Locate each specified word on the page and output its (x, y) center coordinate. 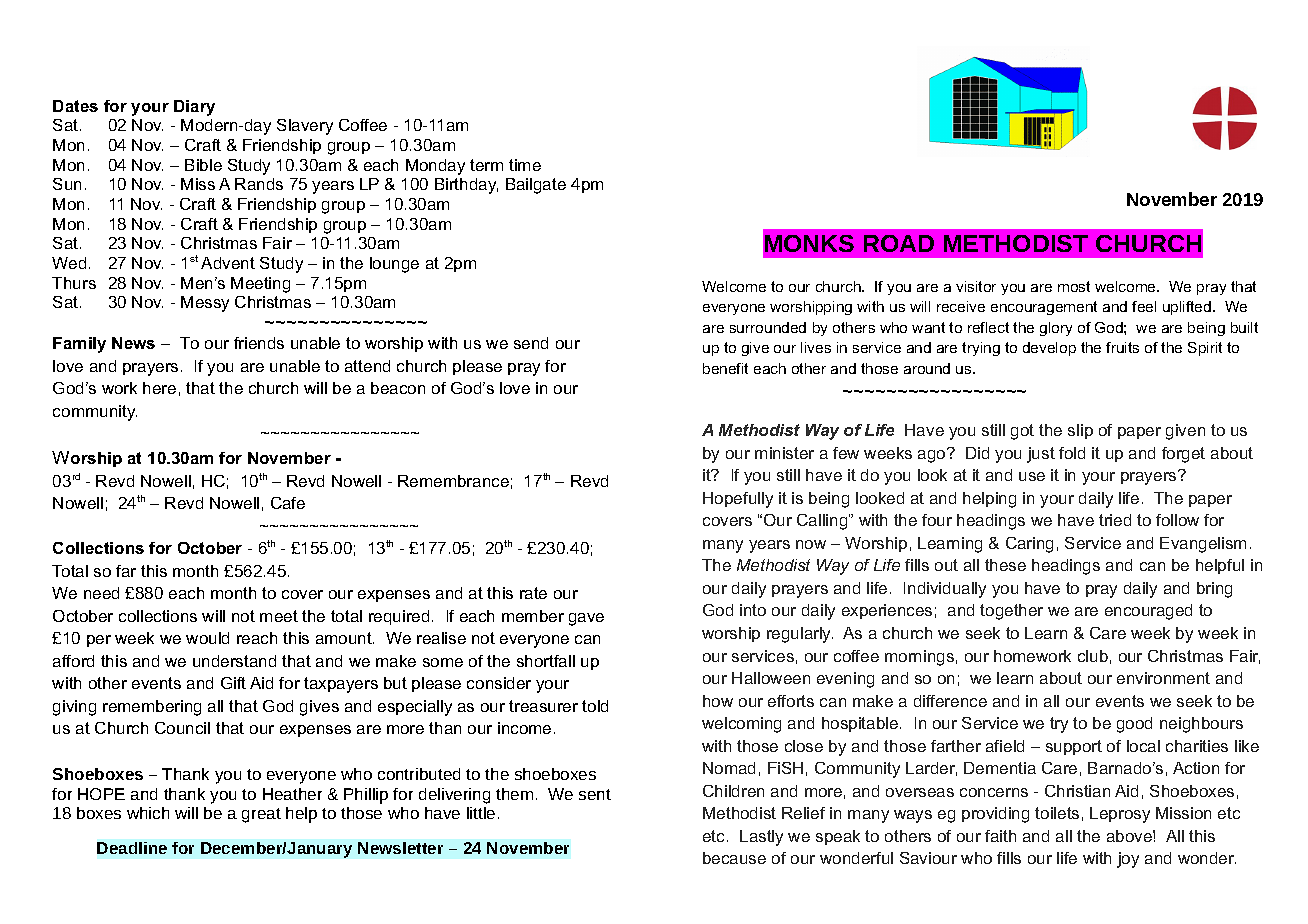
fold (1072, 453)
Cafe (288, 503)
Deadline (132, 848)
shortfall (546, 661)
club (1093, 656)
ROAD (899, 243)
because (734, 858)
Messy (205, 304)
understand (234, 661)
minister (784, 453)
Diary (194, 108)
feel (1144, 306)
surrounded (768, 327)
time (525, 165)
